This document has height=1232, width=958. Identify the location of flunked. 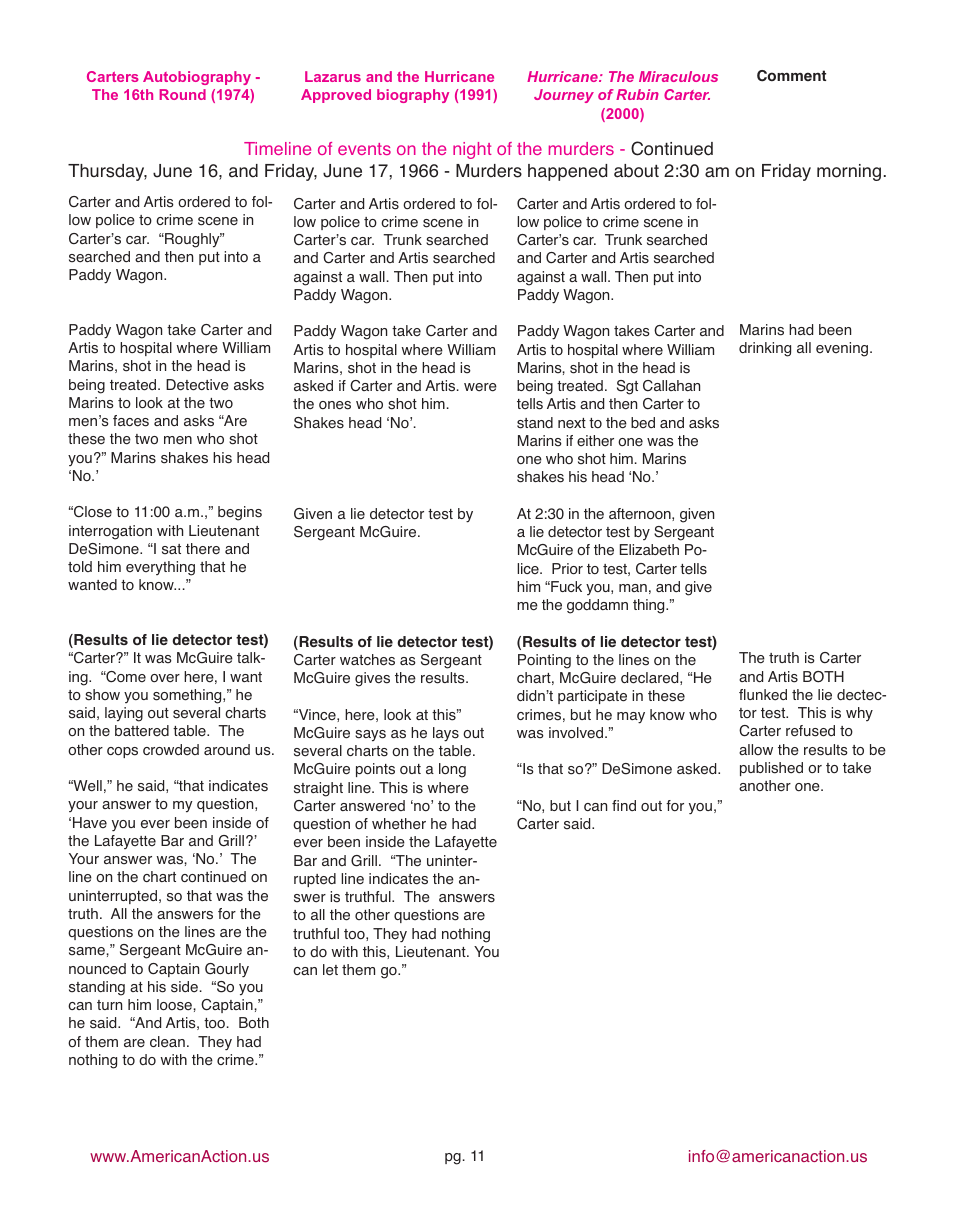
(763, 695).
